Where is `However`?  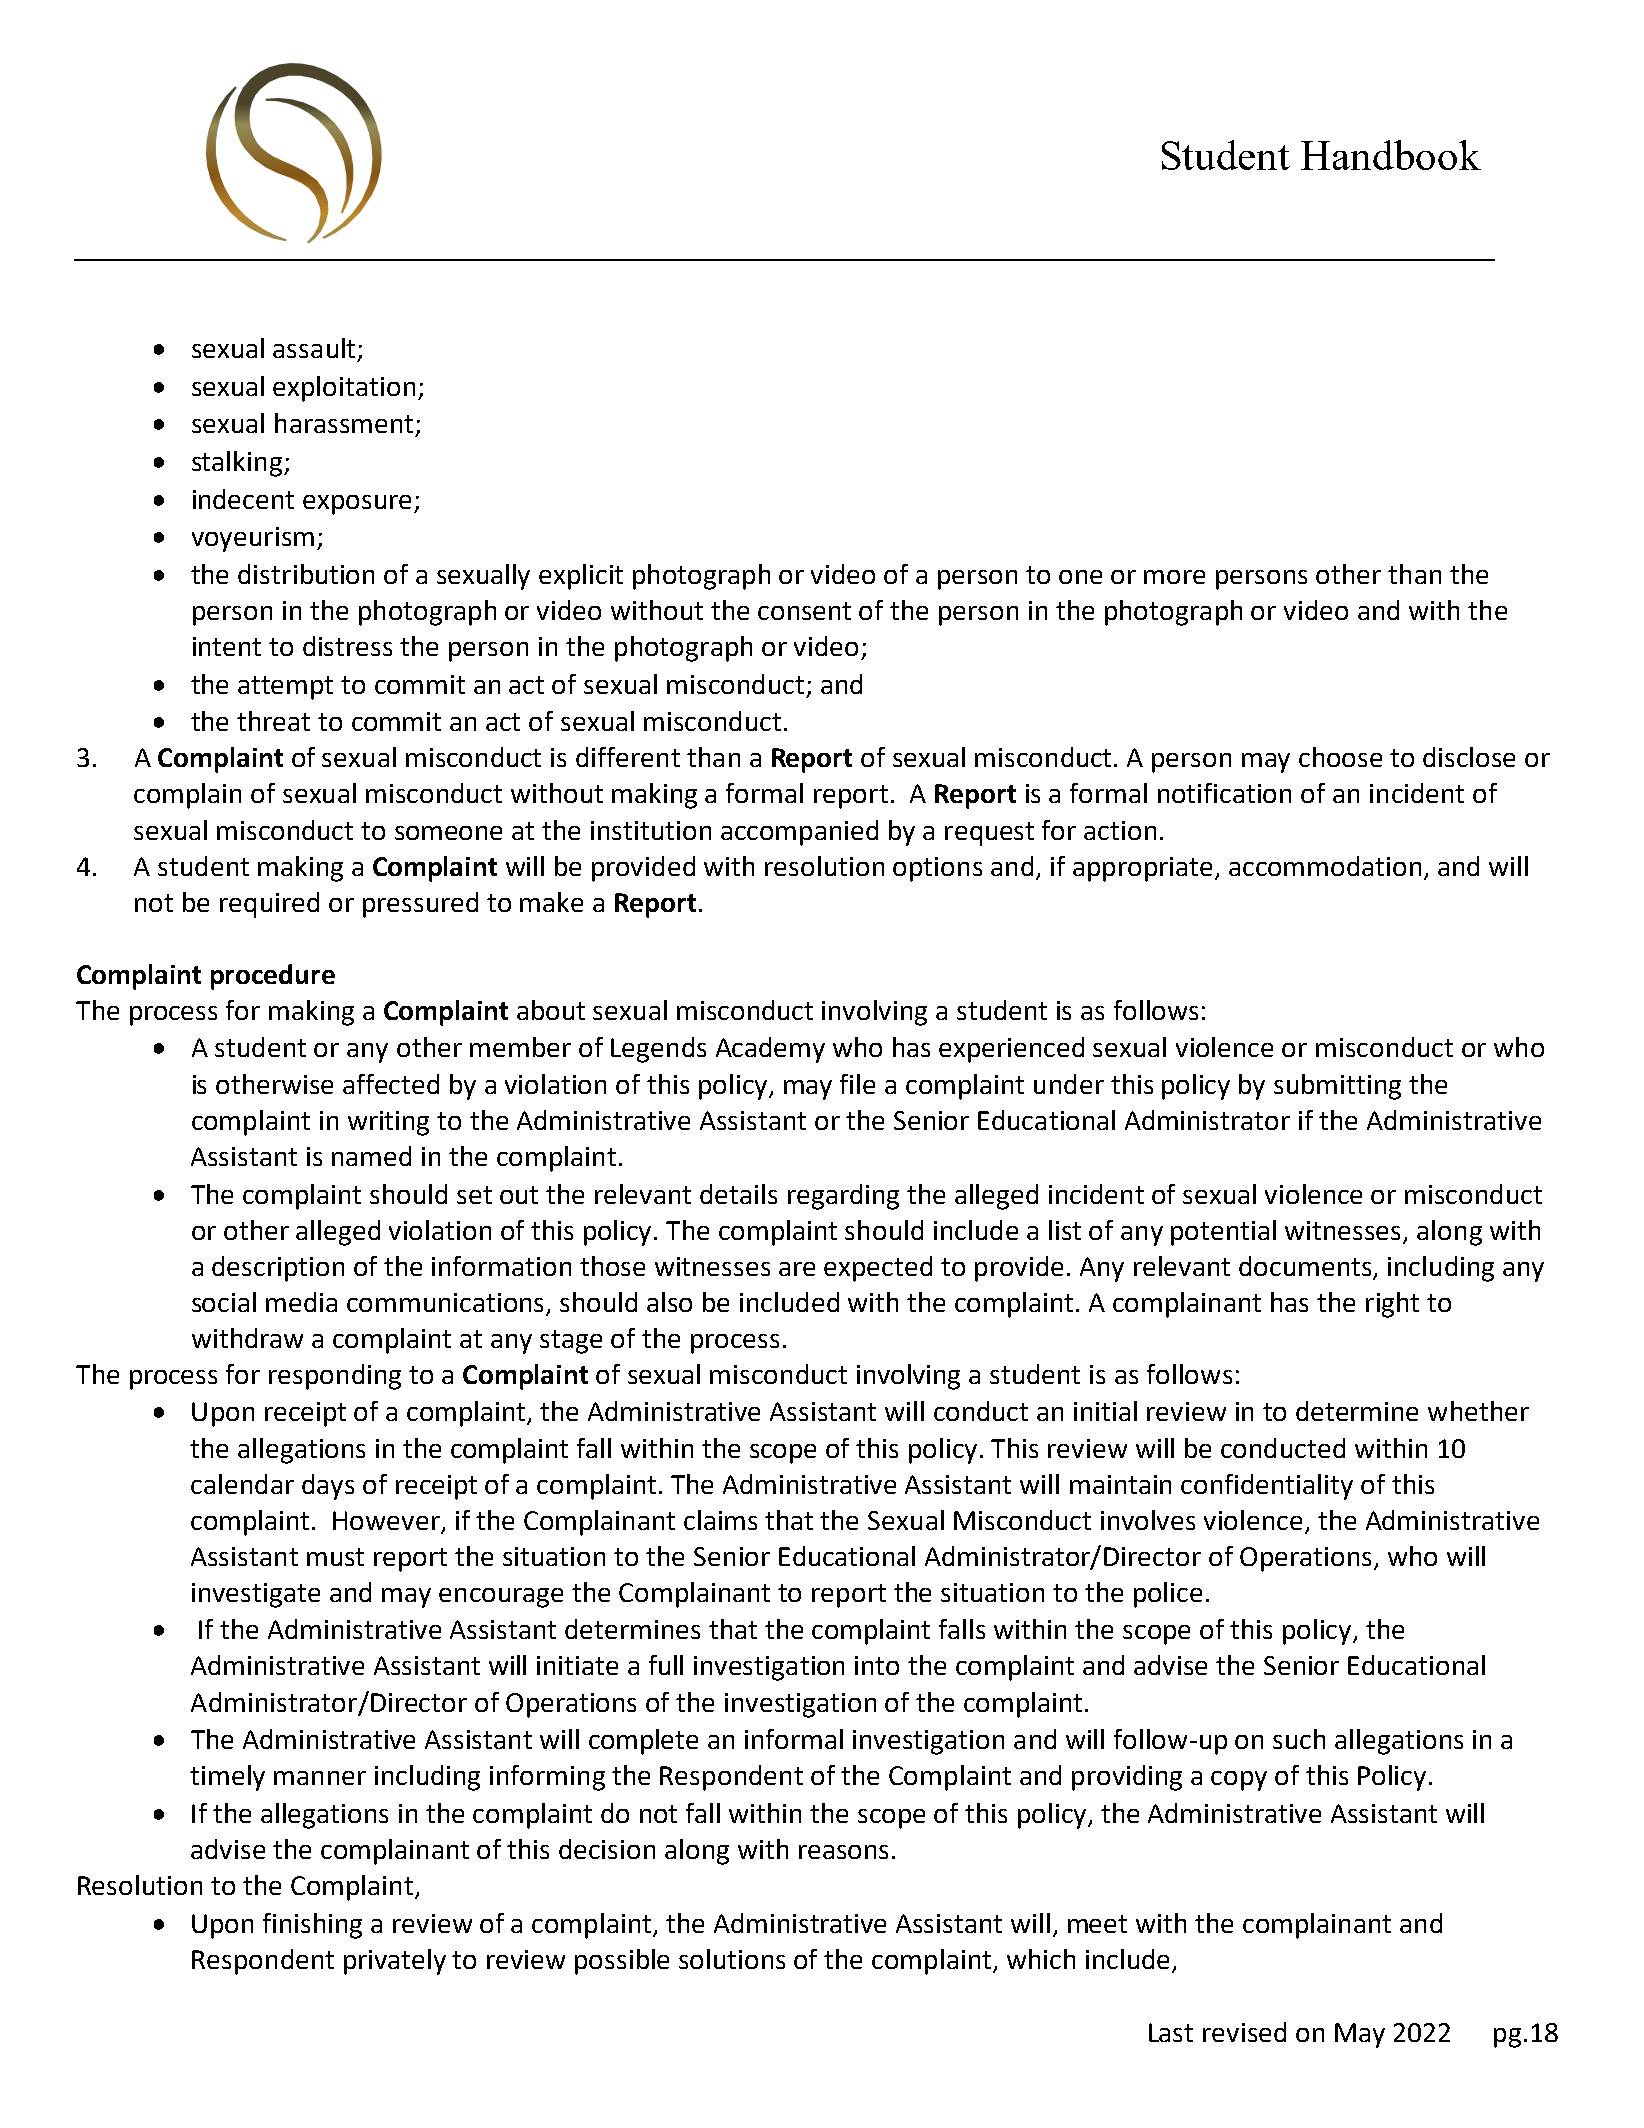
However is located at coordinates (386, 1520).
